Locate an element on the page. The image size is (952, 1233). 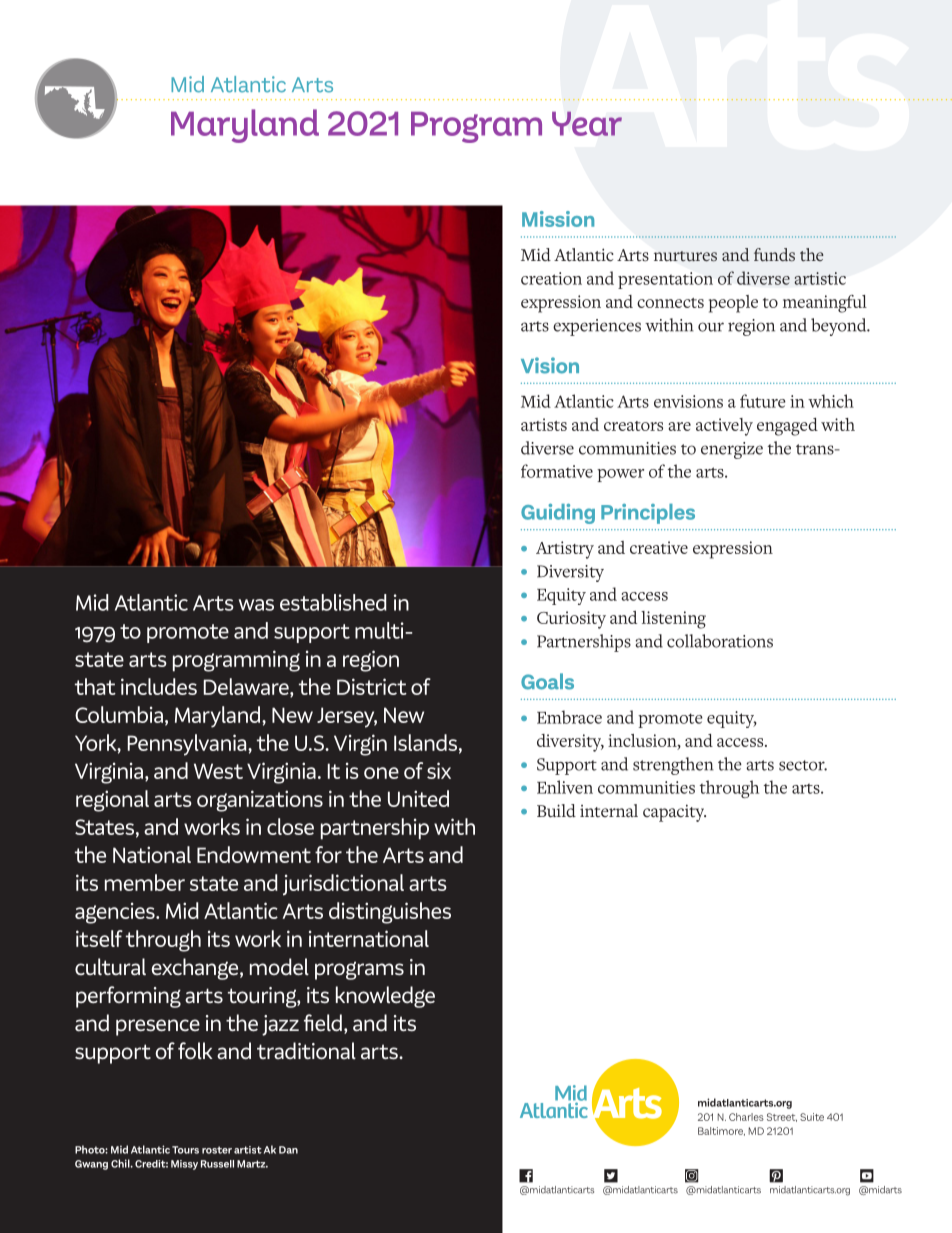
Pennsylvania is located at coordinates (188, 745).
